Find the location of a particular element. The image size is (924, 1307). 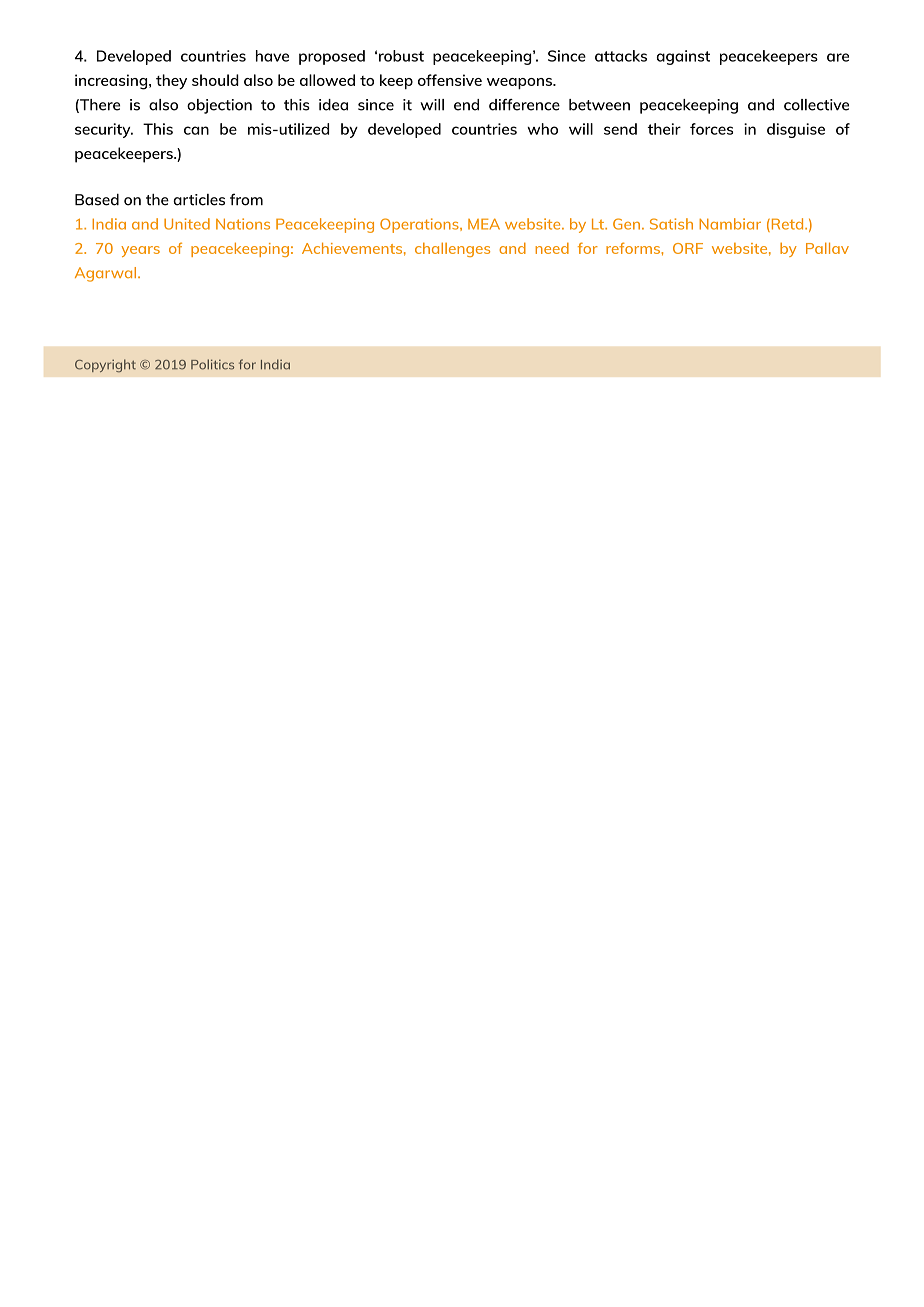

reforms is located at coordinates (634, 248).
